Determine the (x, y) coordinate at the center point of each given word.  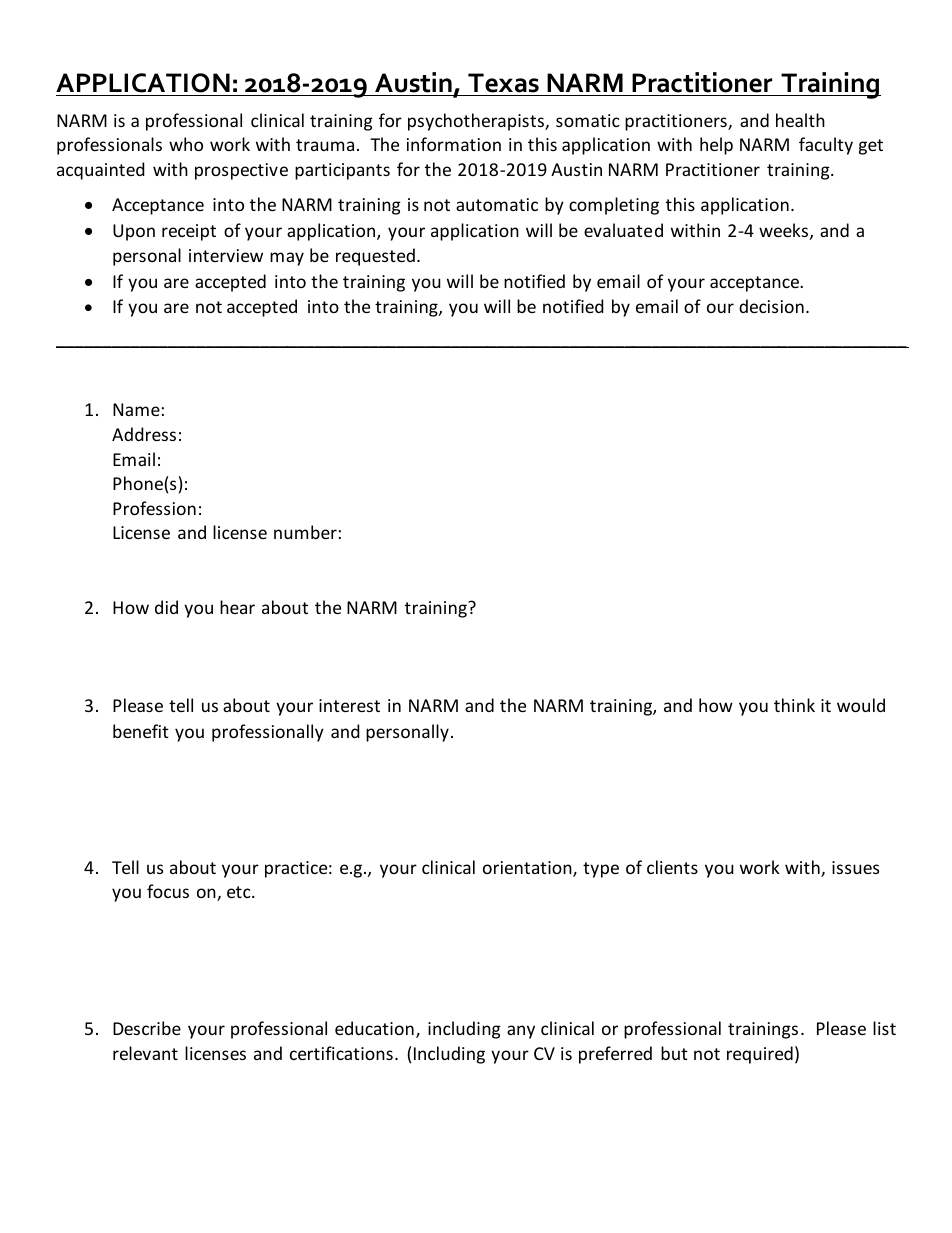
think (794, 705)
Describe (147, 1028)
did (166, 607)
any (521, 1032)
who (186, 144)
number (305, 532)
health (800, 120)
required (760, 1055)
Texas (503, 83)
